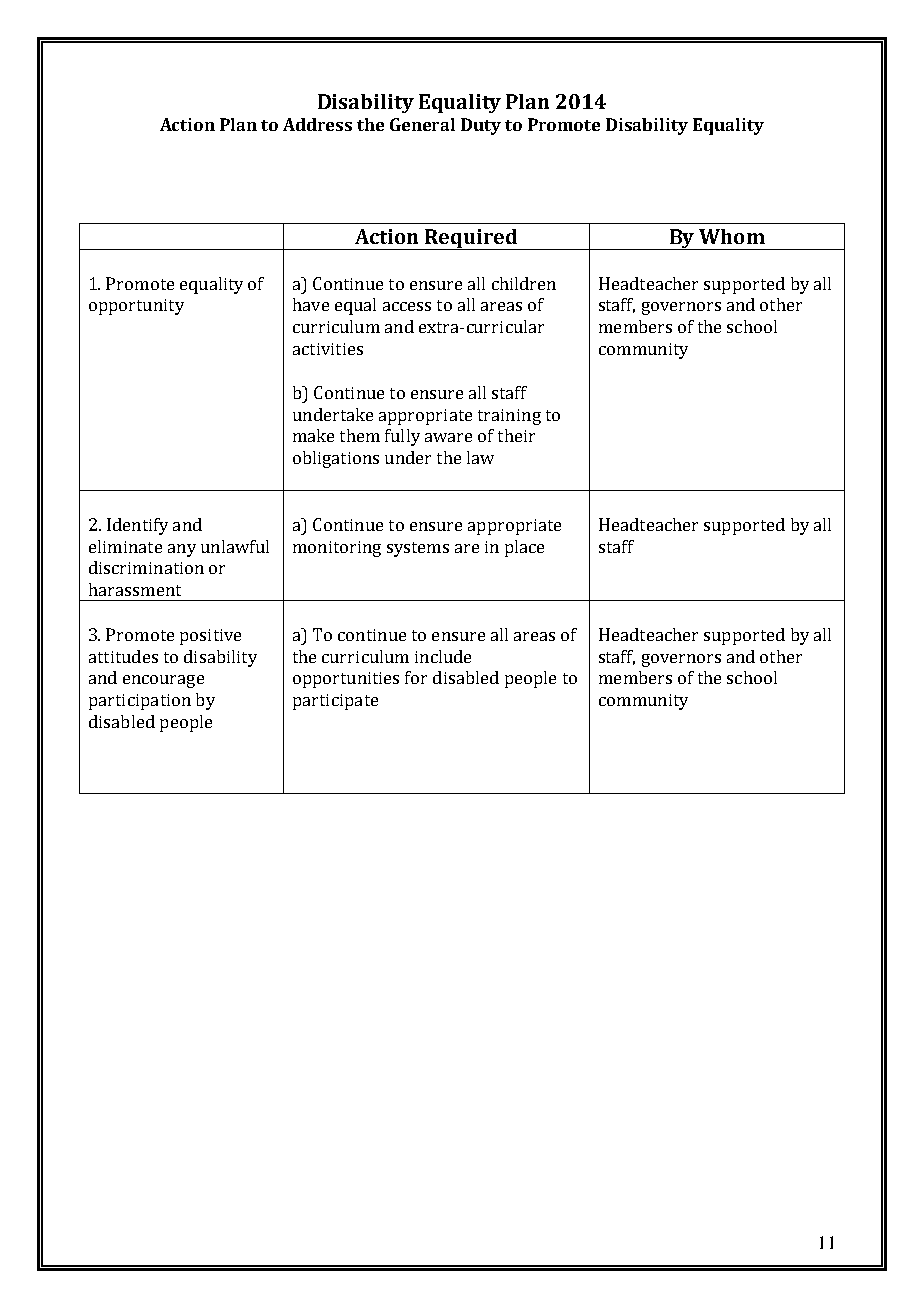 This screenshot has width=924, height=1308. What do you see at coordinates (481, 126) in the screenshot?
I see `Duty` at bounding box center [481, 126].
